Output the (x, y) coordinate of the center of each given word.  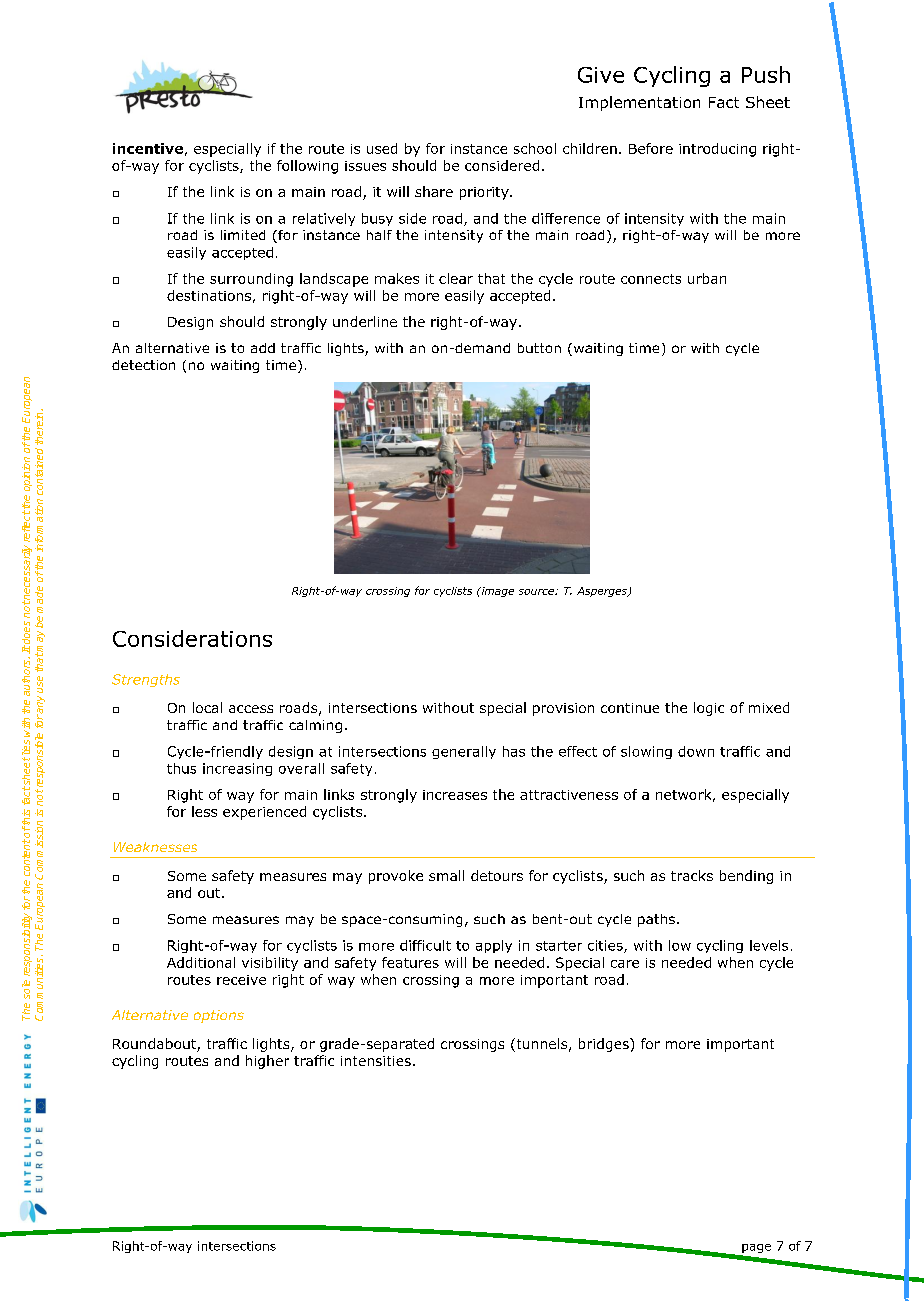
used (382, 148)
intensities (376, 1061)
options (219, 1016)
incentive (148, 148)
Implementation (639, 103)
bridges (605, 1045)
